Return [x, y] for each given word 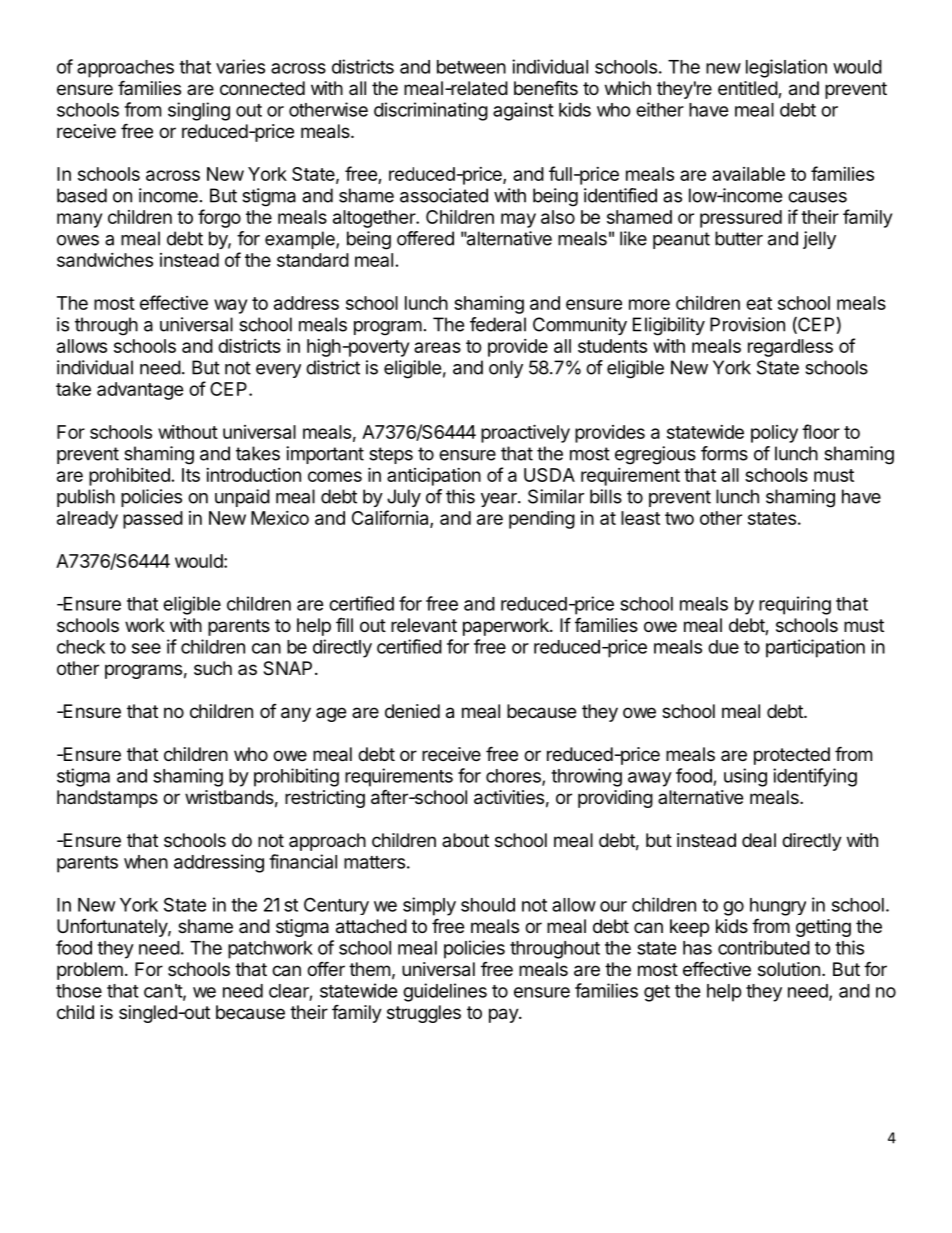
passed [153, 520]
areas [437, 347]
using [745, 777]
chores [514, 777]
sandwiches [105, 260]
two [679, 518]
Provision [747, 324]
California [391, 518]
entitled [748, 89]
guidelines [445, 992]
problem [90, 971]
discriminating [431, 111]
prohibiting [296, 777]
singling [199, 111]
